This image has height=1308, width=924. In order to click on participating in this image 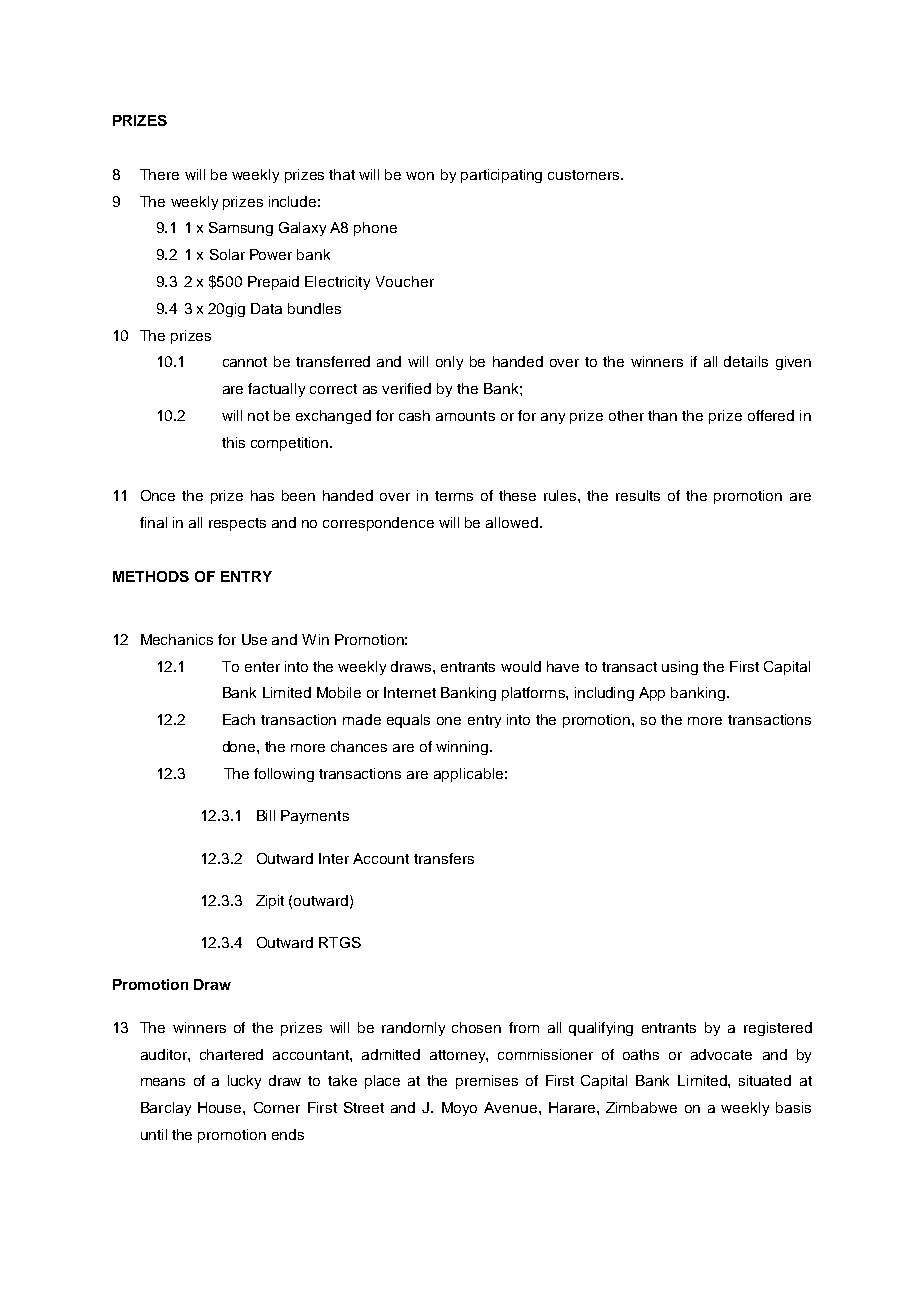, I will do `click(501, 176)`.
